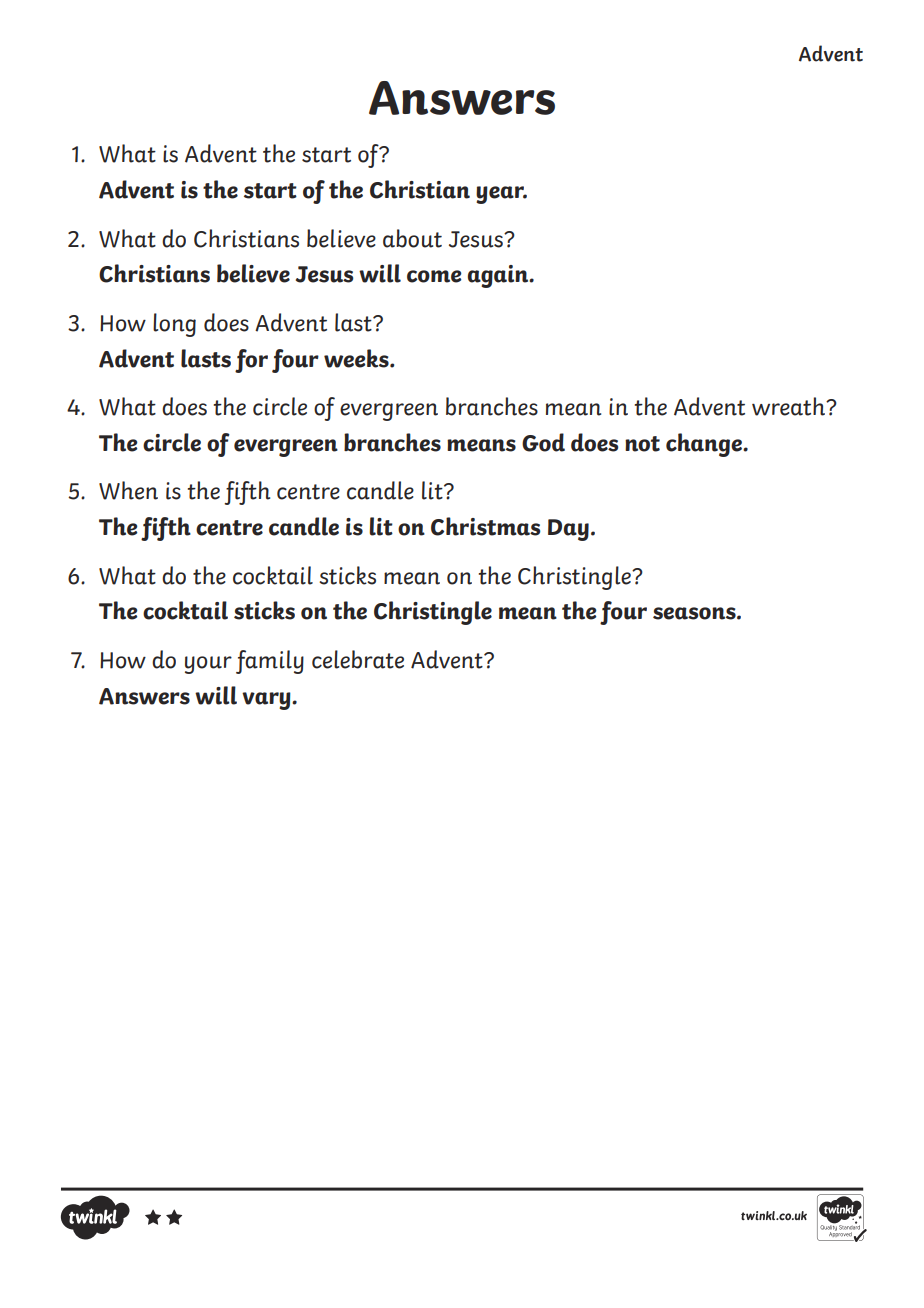  Describe the element at coordinates (267, 701) in the page. I see `vary` at that location.
